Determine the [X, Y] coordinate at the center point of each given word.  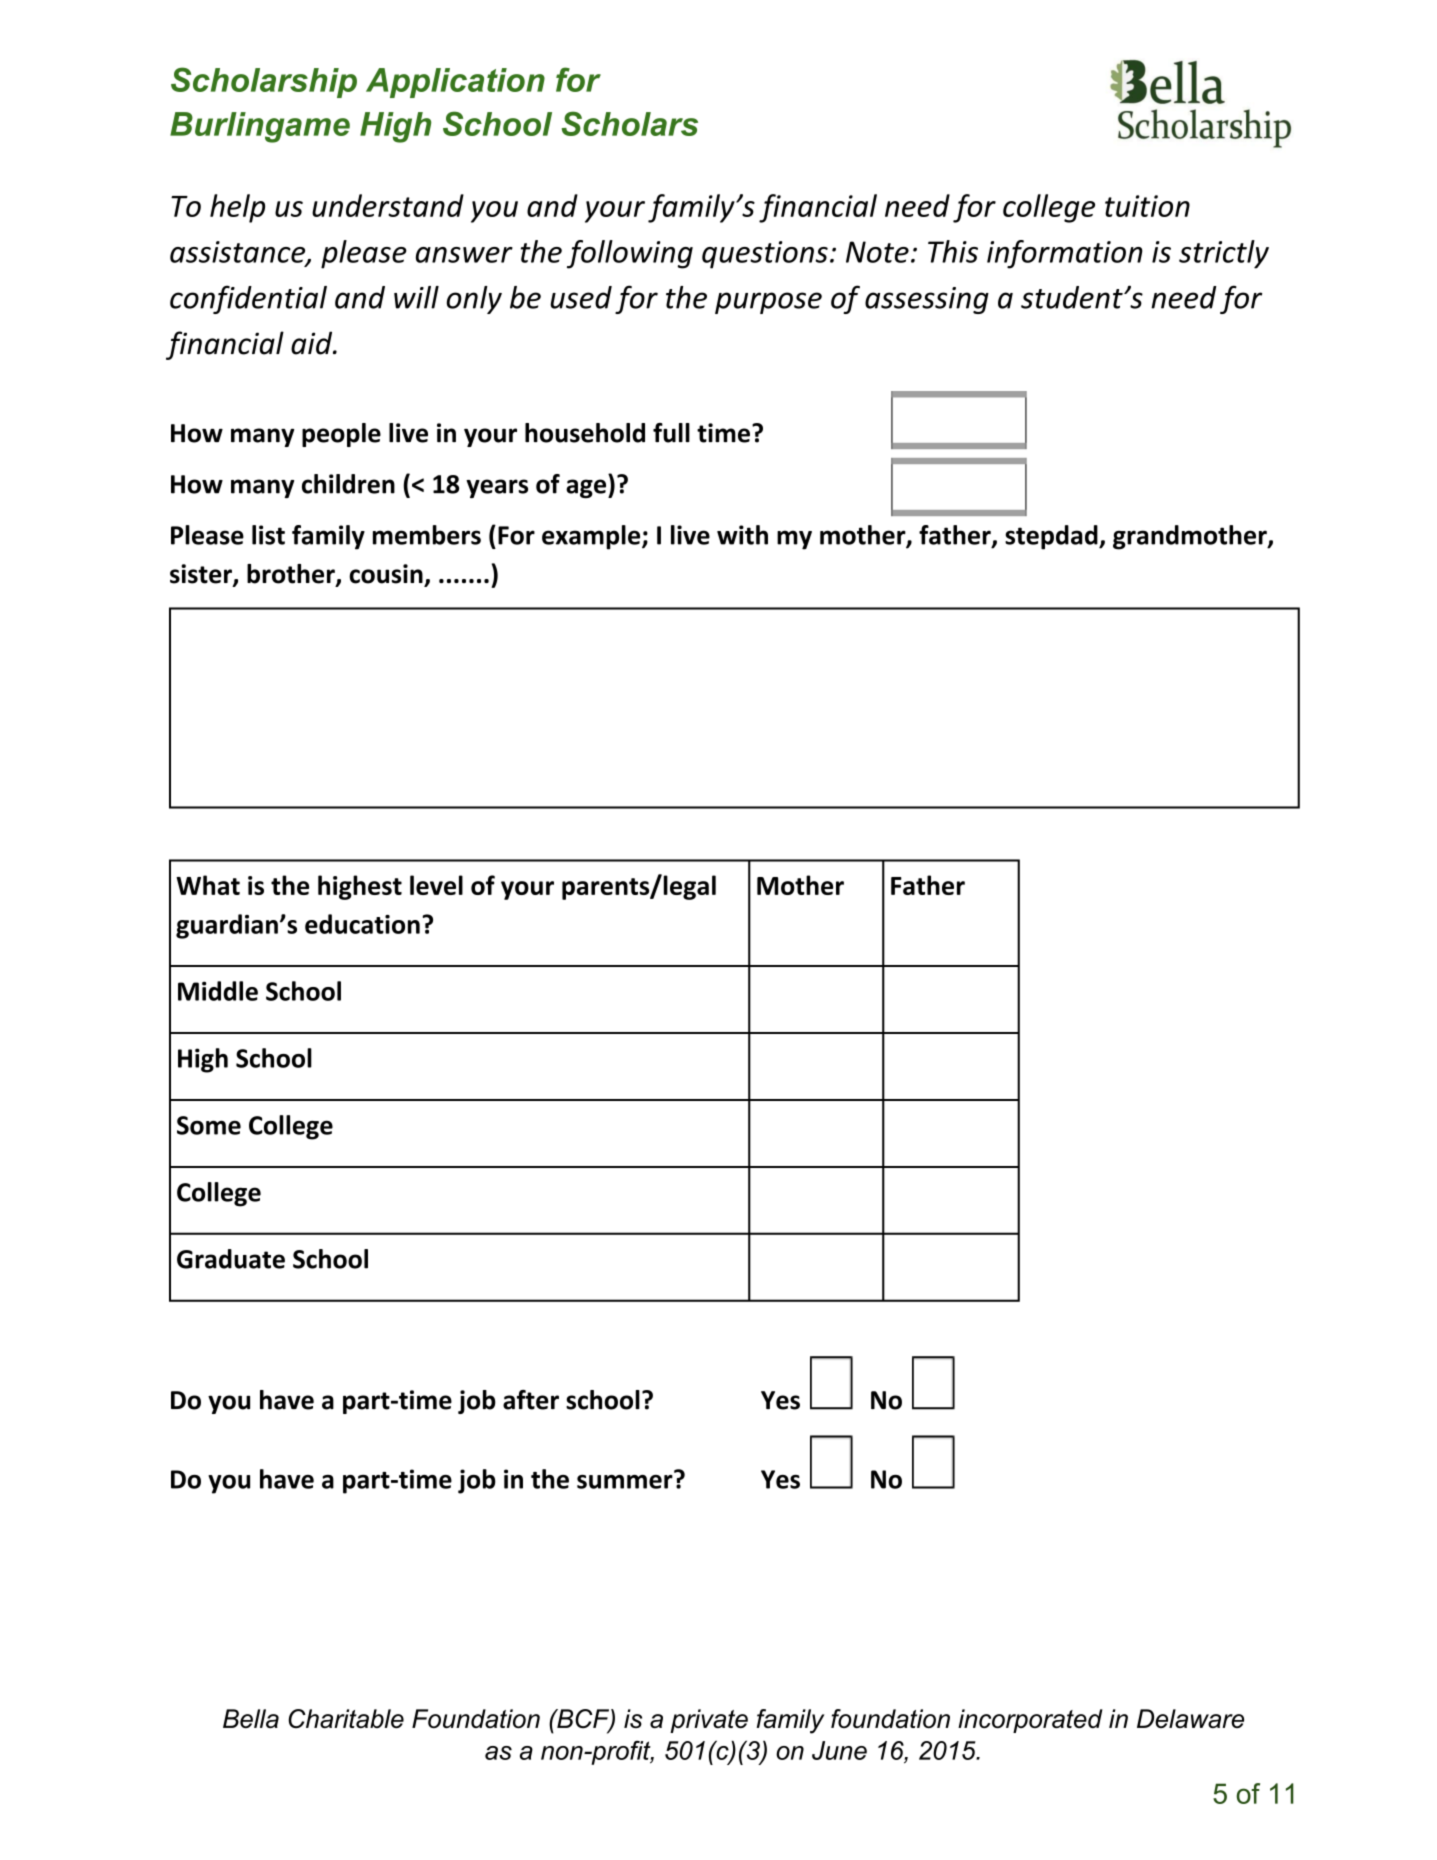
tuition [1147, 206]
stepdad [1052, 537]
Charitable [346, 1719]
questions [765, 255]
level [436, 885]
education [362, 924]
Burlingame [260, 127]
